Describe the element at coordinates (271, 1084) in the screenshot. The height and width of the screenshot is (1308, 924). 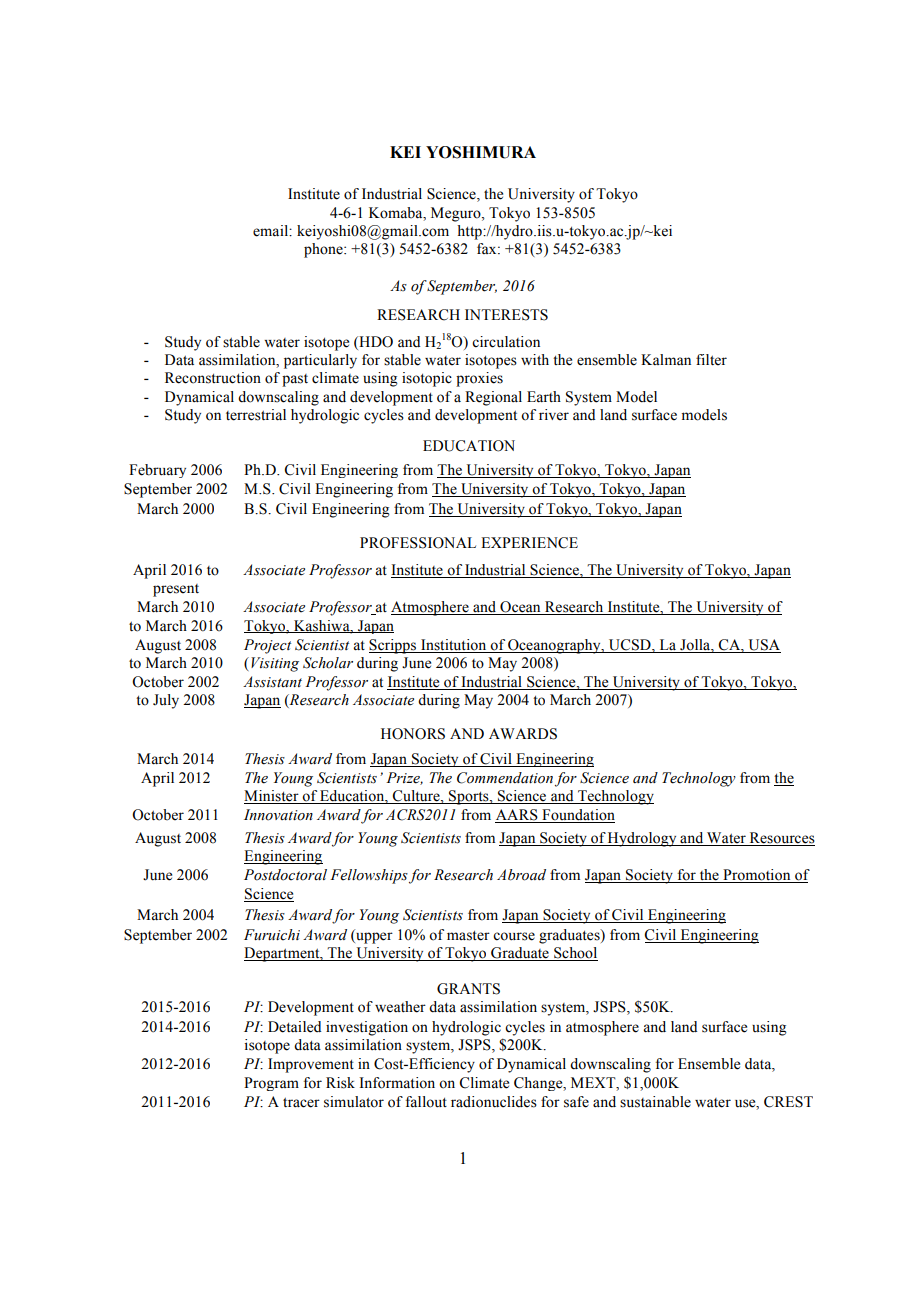
I see `Program` at that location.
